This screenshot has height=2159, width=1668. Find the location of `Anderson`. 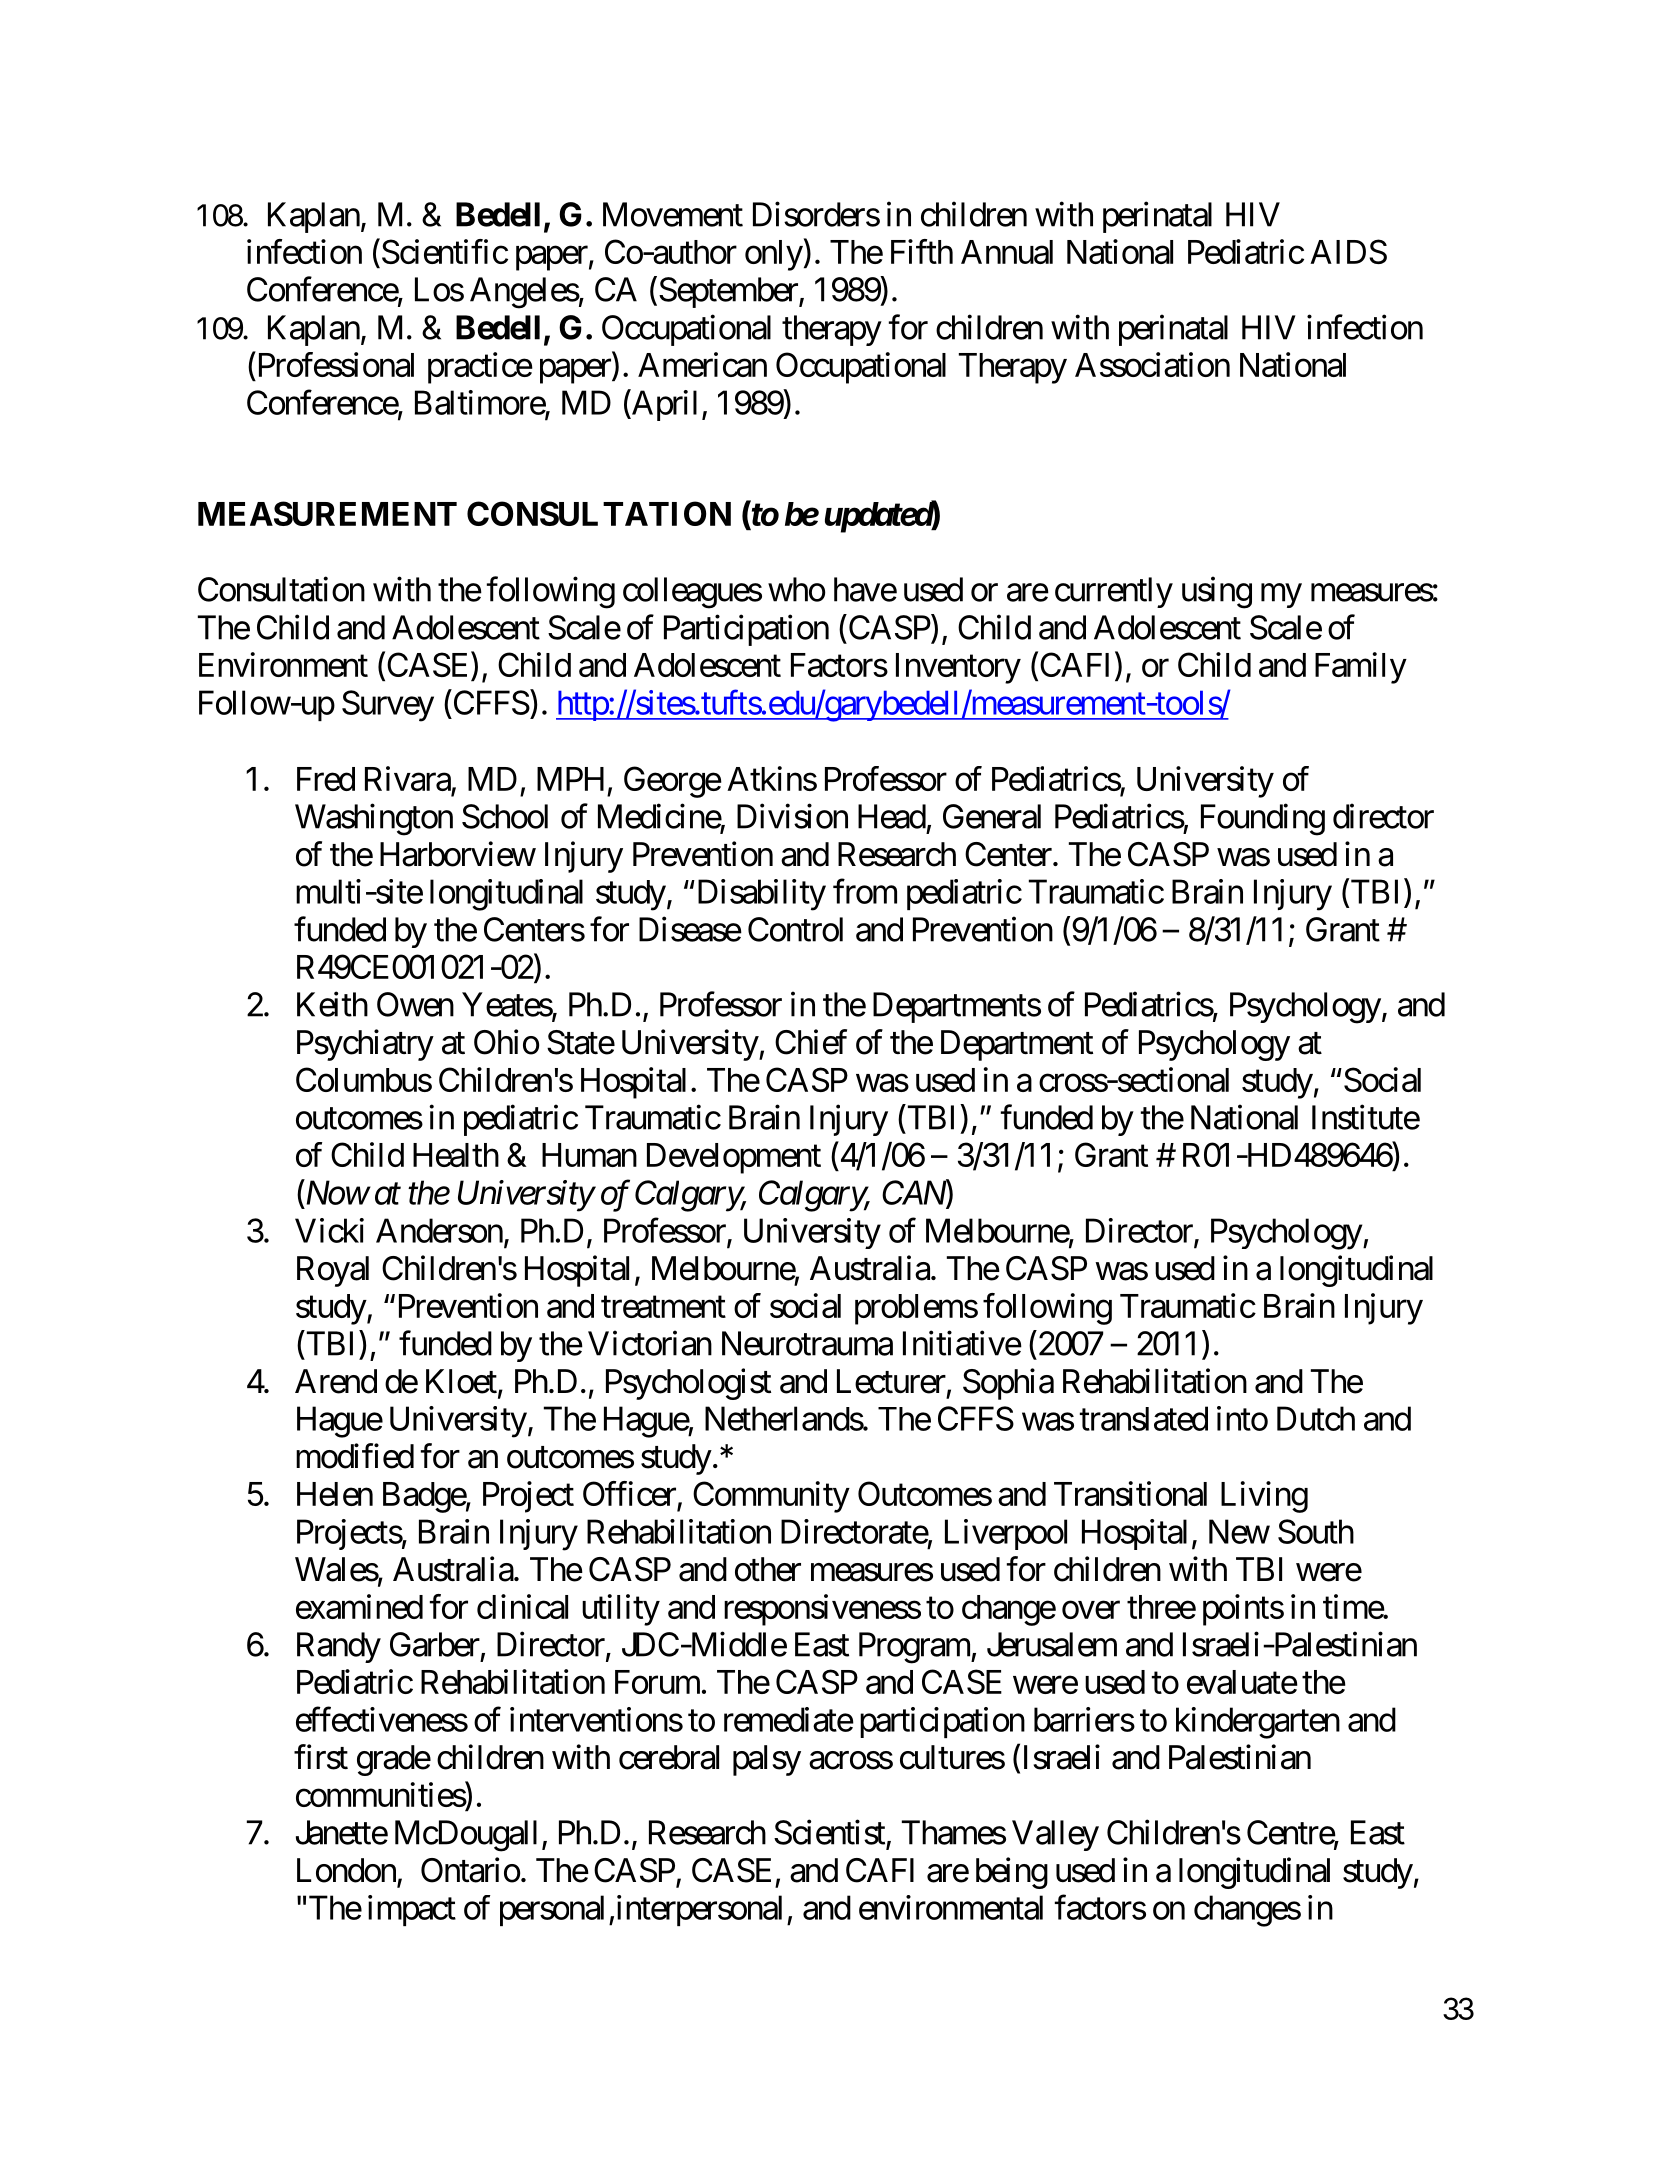

Anderson is located at coordinates (439, 1230).
